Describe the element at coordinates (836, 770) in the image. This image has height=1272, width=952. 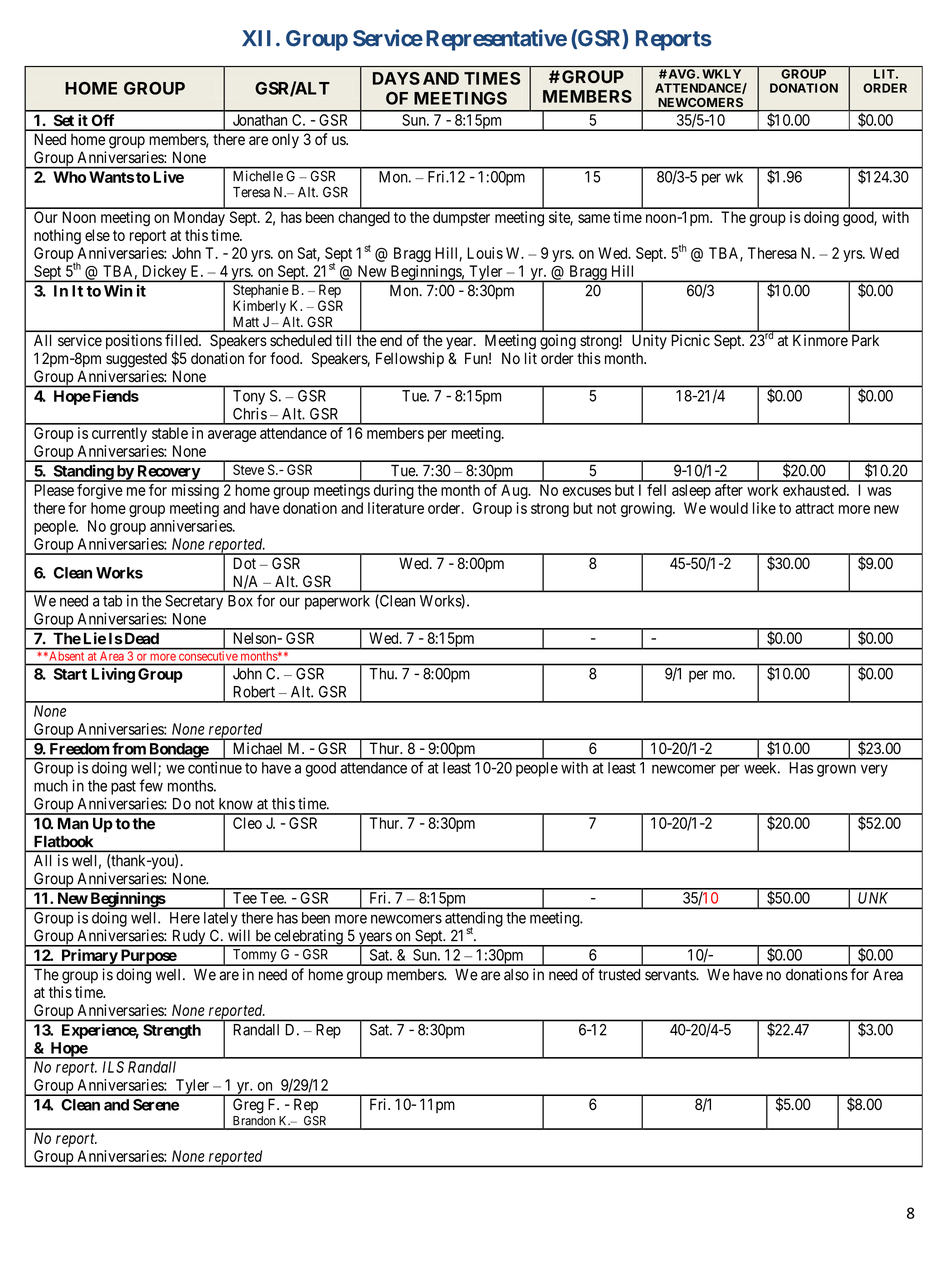
I see `grown` at that location.
